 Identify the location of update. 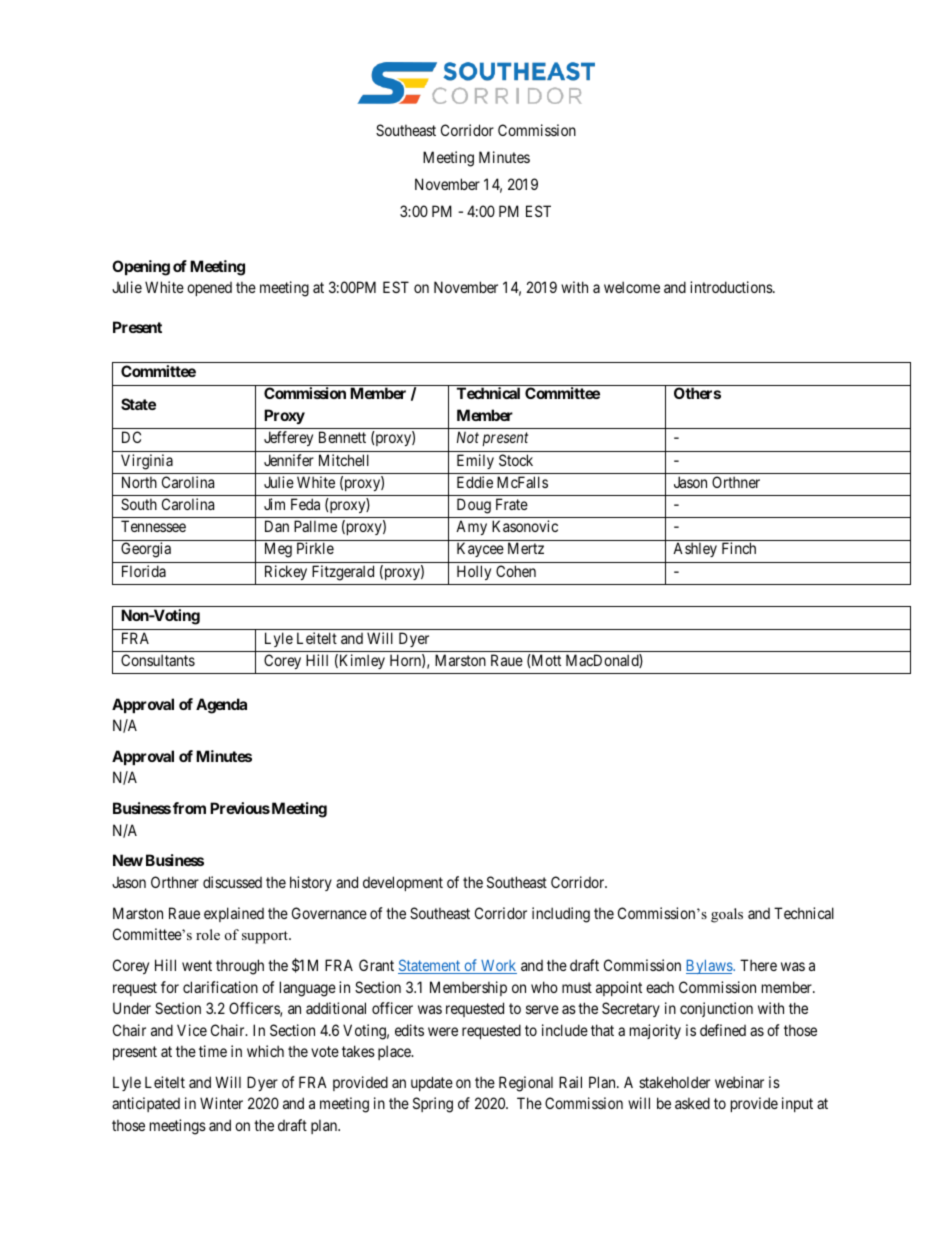
(432, 1083).
